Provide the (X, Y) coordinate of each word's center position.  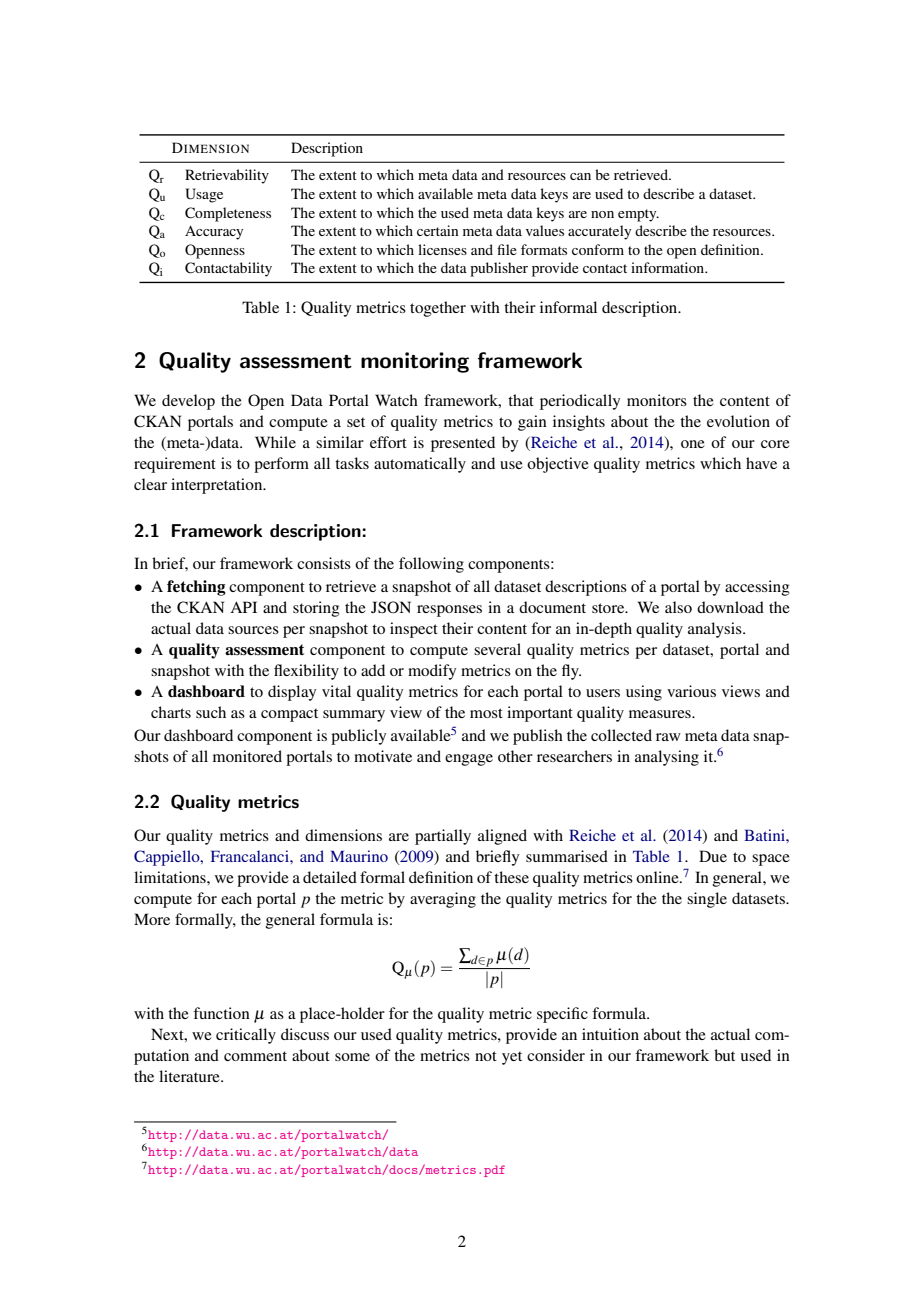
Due (713, 856)
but (724, 1055)
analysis (716, 630)
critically (246, 1036)
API (243, 607)
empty (638, 215)
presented (463, 444)
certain (437, 230)
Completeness (228, 214)
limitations (171, 877)
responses (449, 611)
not (486, 1056)
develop (188, 402)
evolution (738, 421)
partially (443, 837)
